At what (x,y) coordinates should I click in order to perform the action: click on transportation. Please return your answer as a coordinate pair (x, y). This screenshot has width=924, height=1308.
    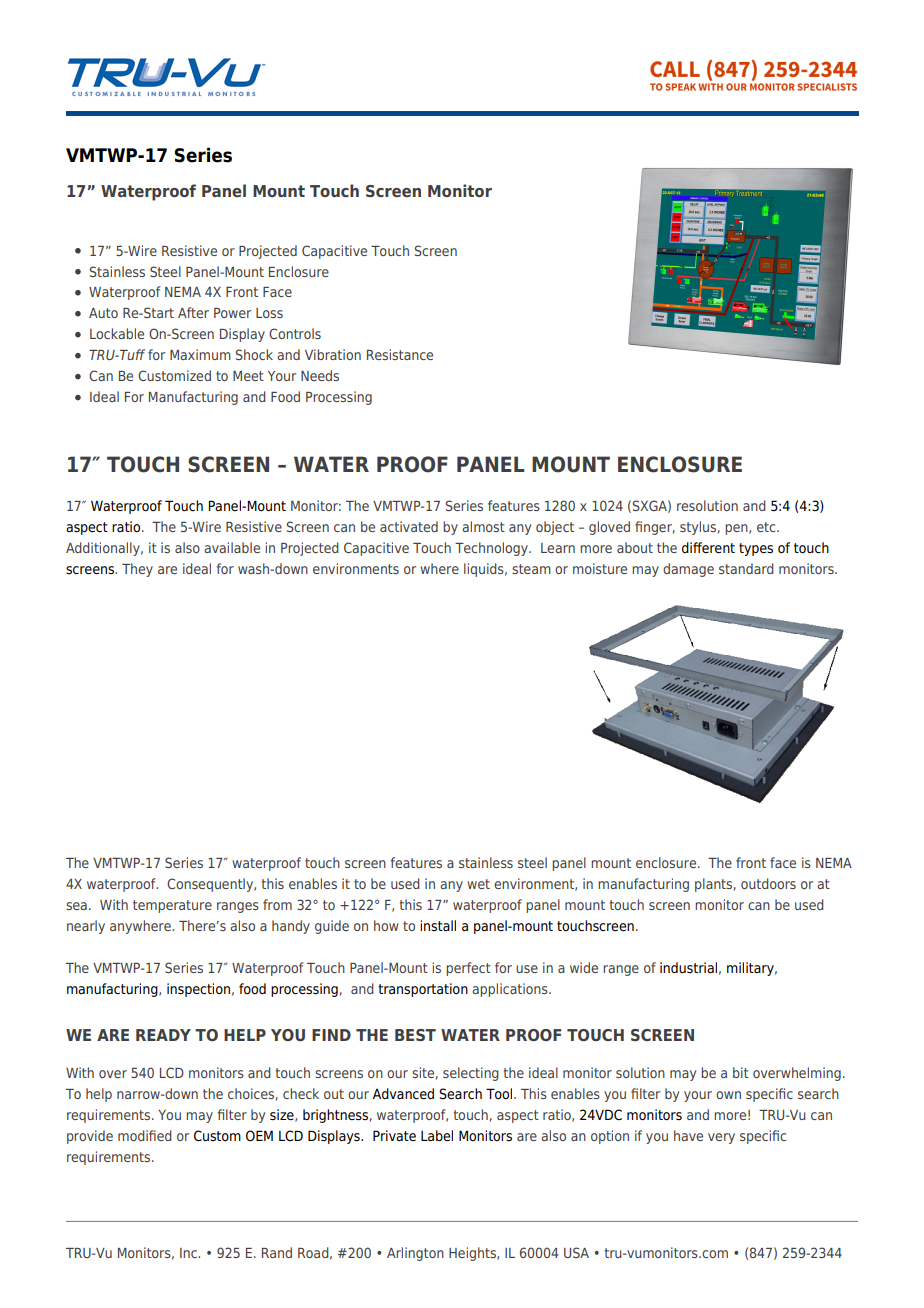
    Looking at the image, I should click on (423, 990).
